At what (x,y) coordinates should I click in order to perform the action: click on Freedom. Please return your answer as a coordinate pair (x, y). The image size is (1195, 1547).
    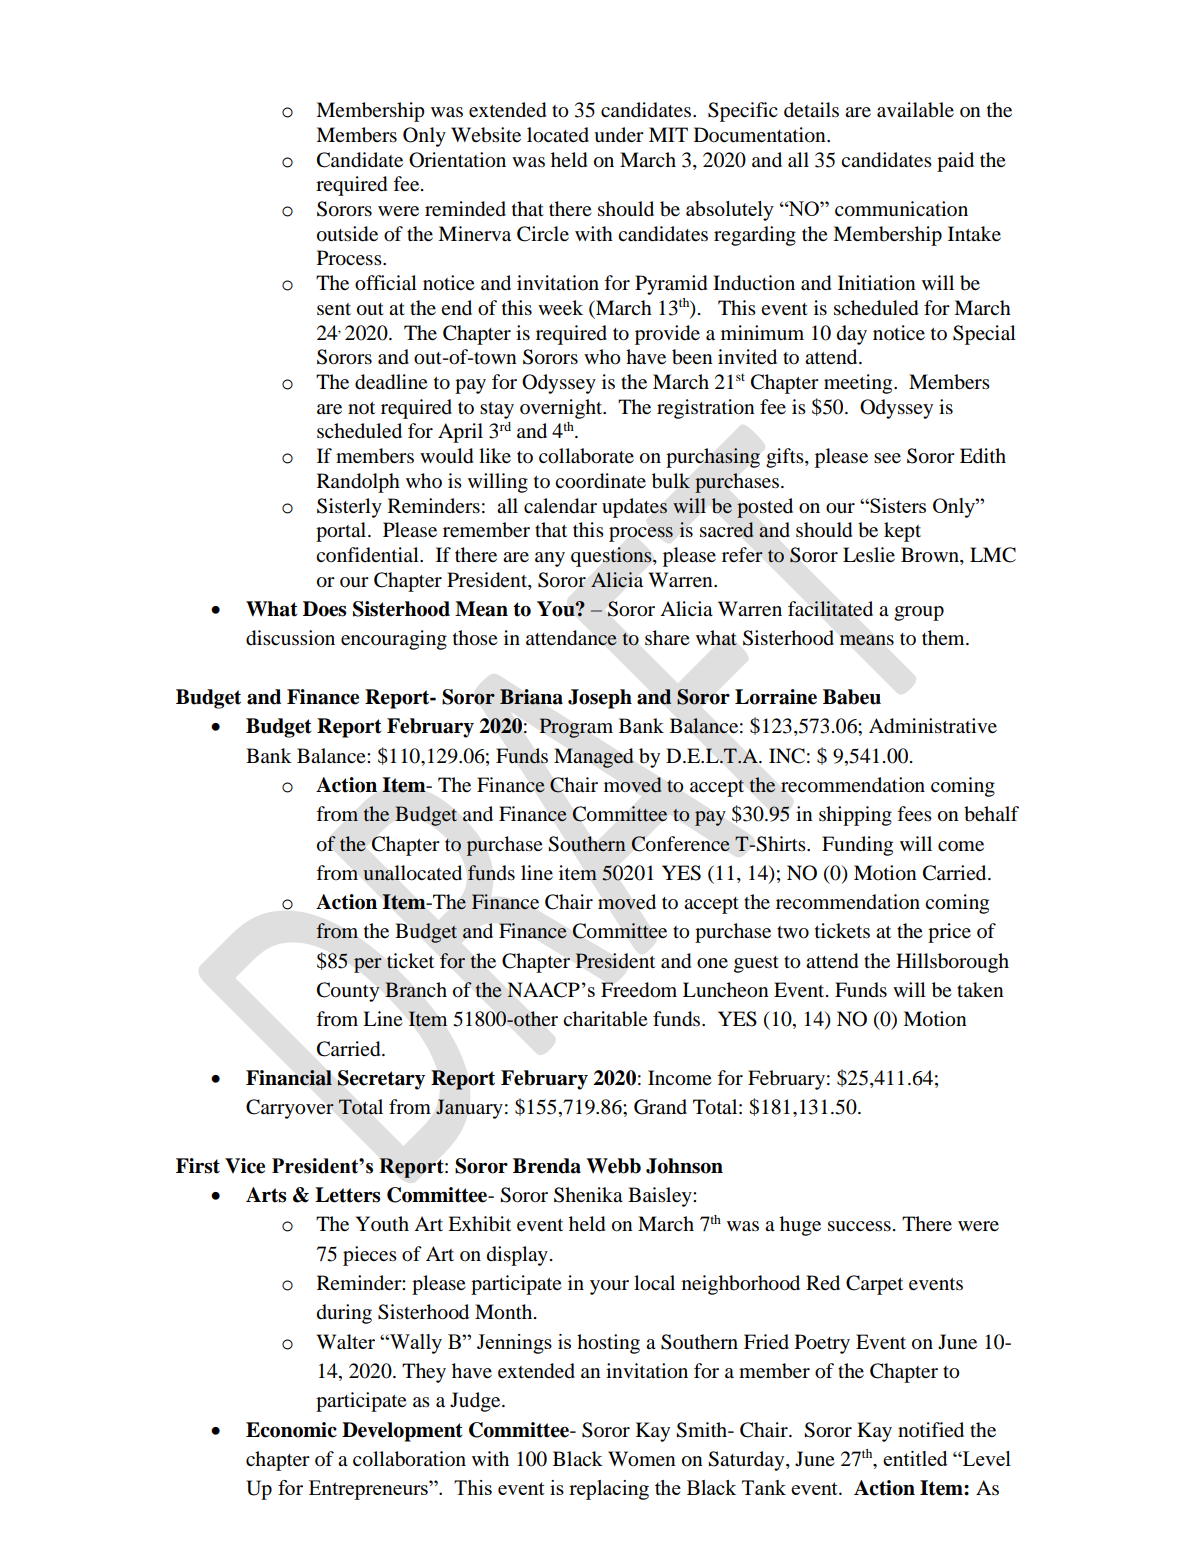
    Looking at the image, I should click on (639, 990).
